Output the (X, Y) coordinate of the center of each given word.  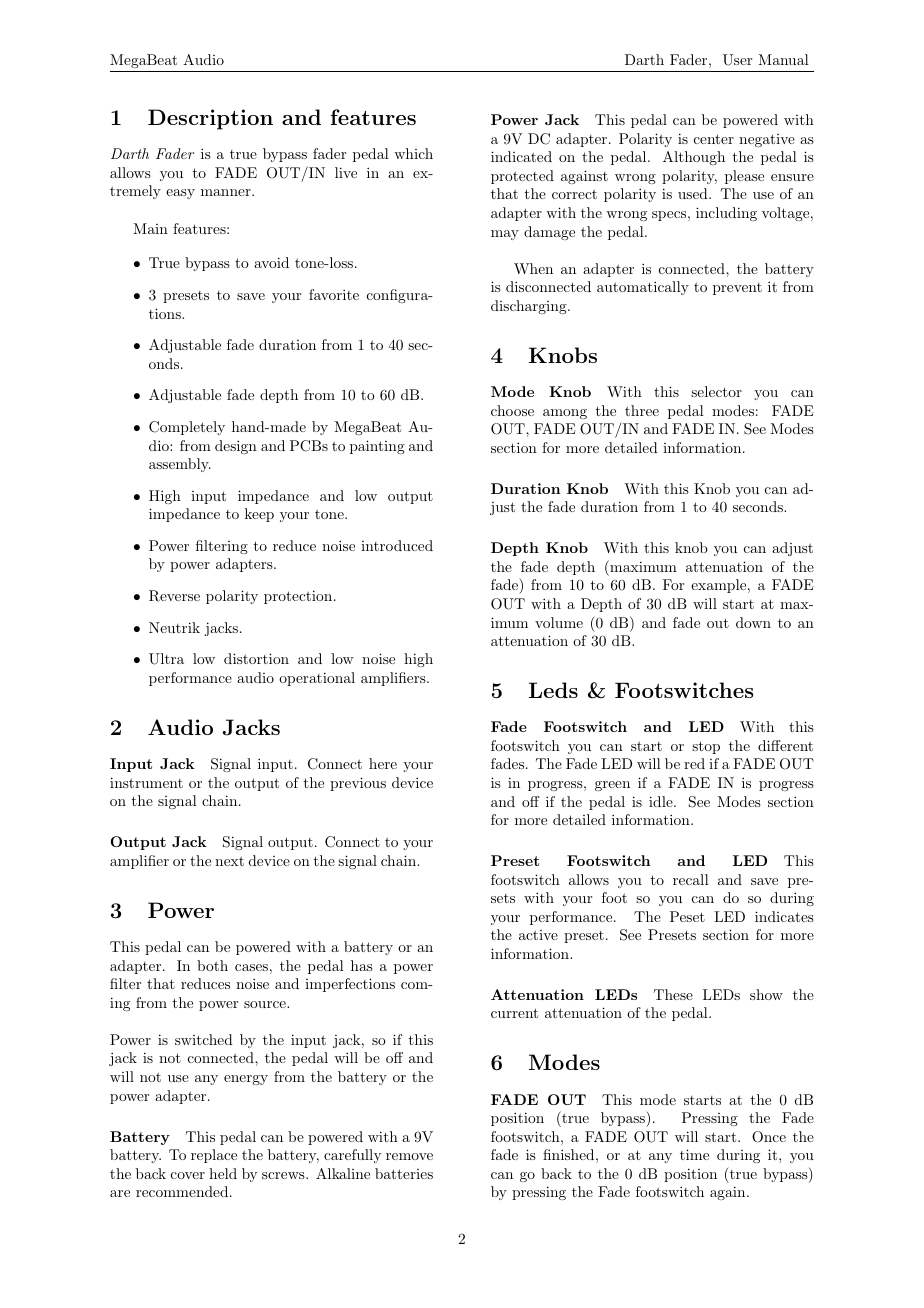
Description (210, 119)
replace (214, 1156)
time (694, 1154)
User (737, 60)
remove (409, 1156)
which (413, 153)
